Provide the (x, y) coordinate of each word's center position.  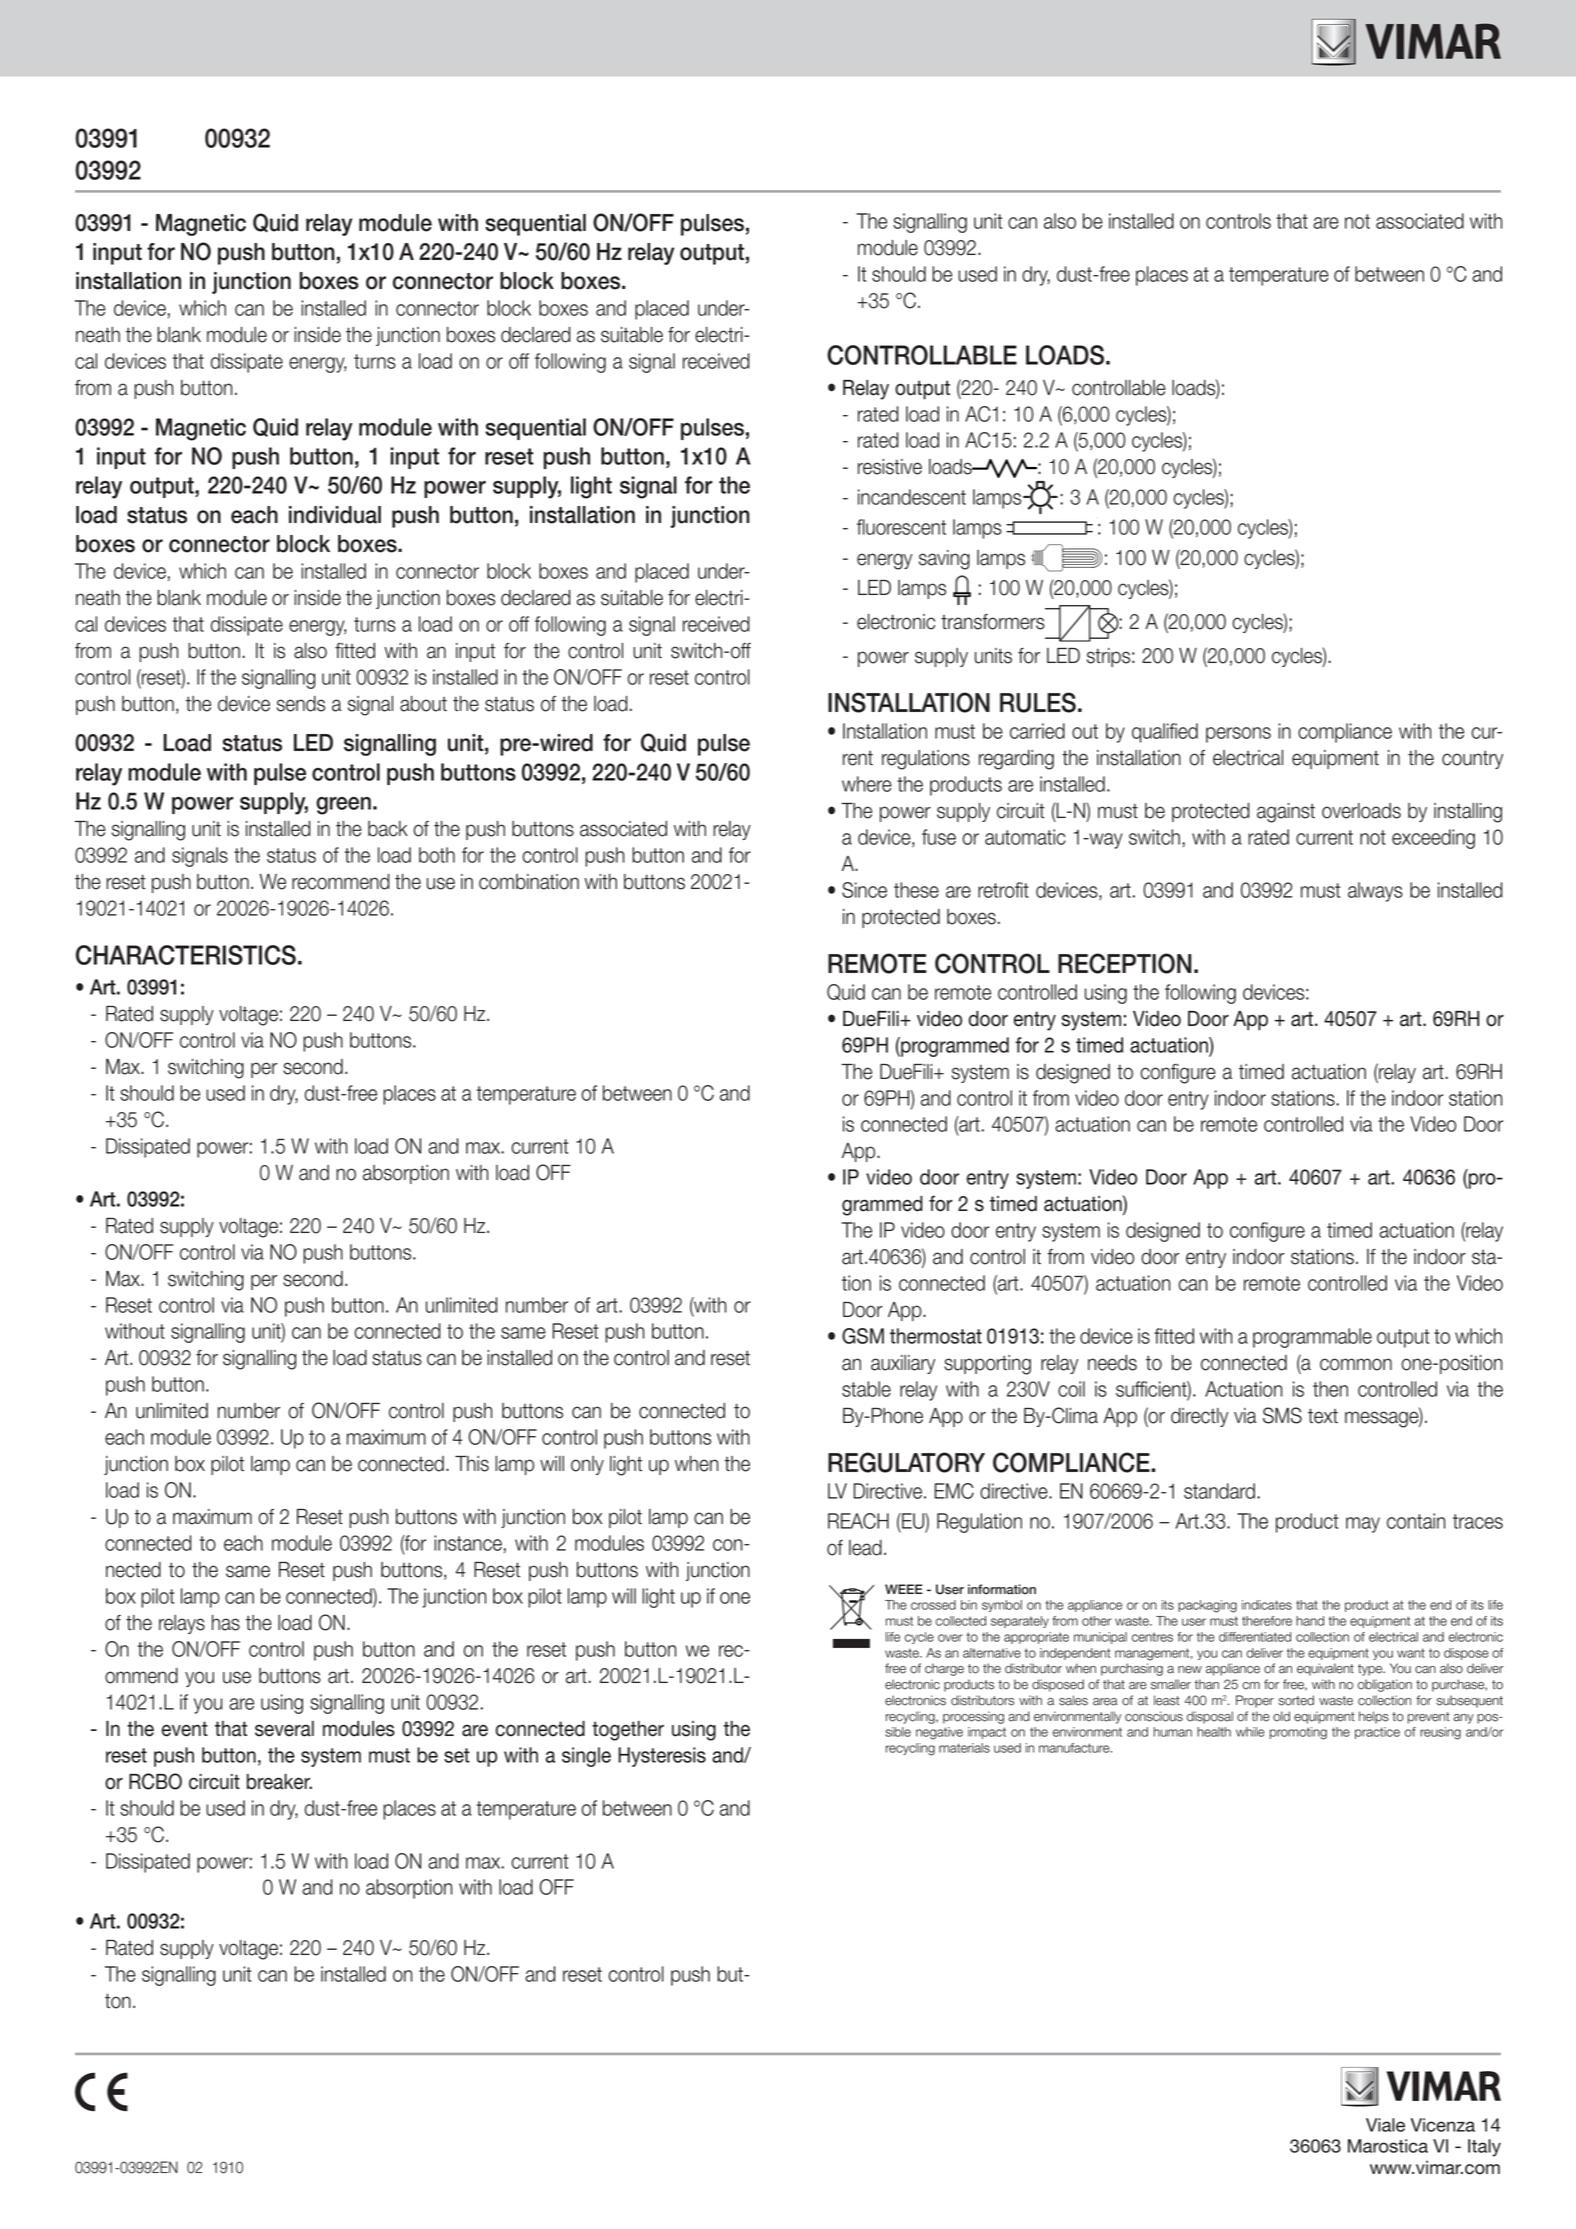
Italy (1484, 2148)
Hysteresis (662, 1757)
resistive (890, 467)
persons (1238, 735)
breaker (279, 1782)
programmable (1312, 1338)
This (472, 1464)
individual (335, 515)
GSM (863, 1336)
